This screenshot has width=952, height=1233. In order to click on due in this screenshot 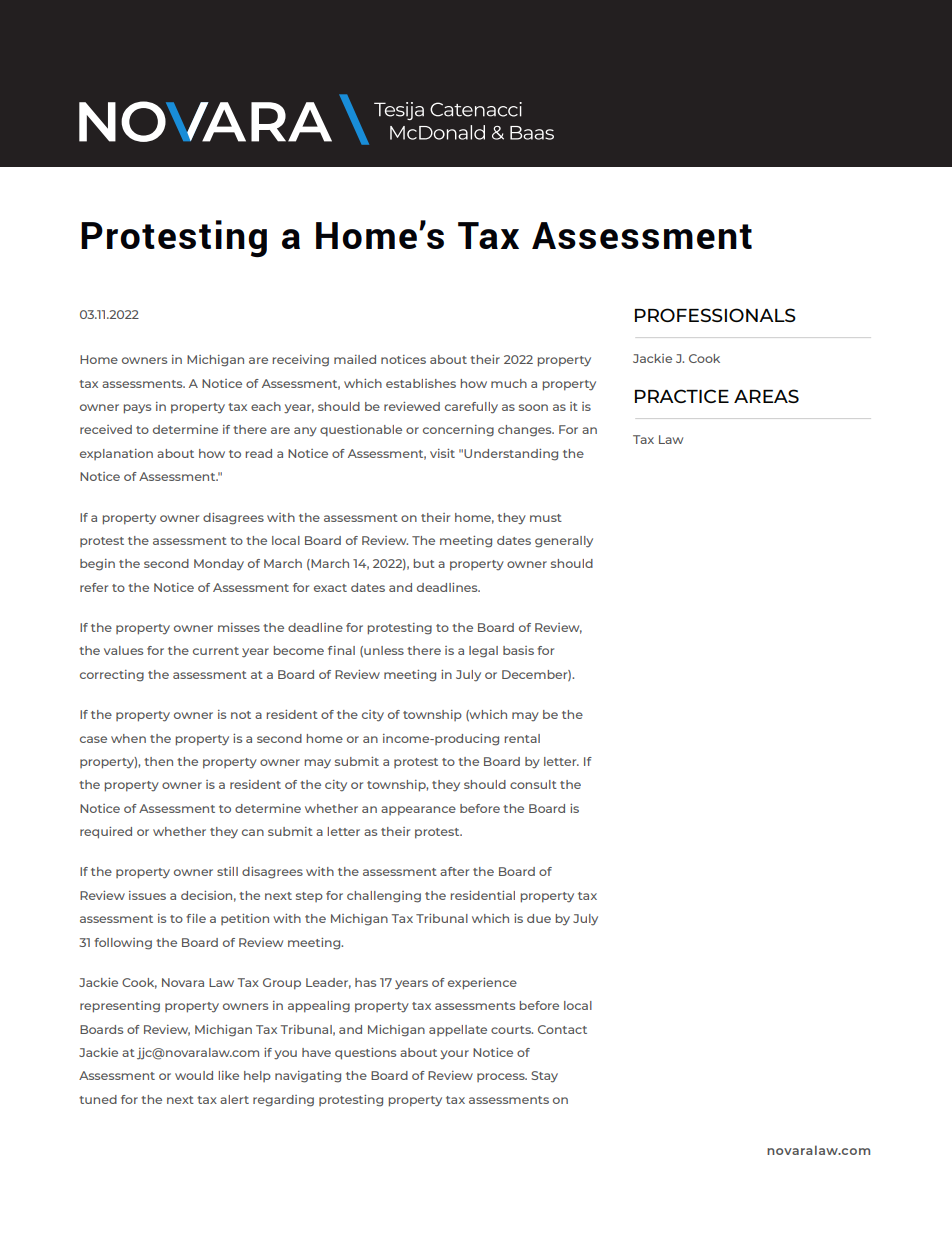, I will do `click(539, 918)`.
